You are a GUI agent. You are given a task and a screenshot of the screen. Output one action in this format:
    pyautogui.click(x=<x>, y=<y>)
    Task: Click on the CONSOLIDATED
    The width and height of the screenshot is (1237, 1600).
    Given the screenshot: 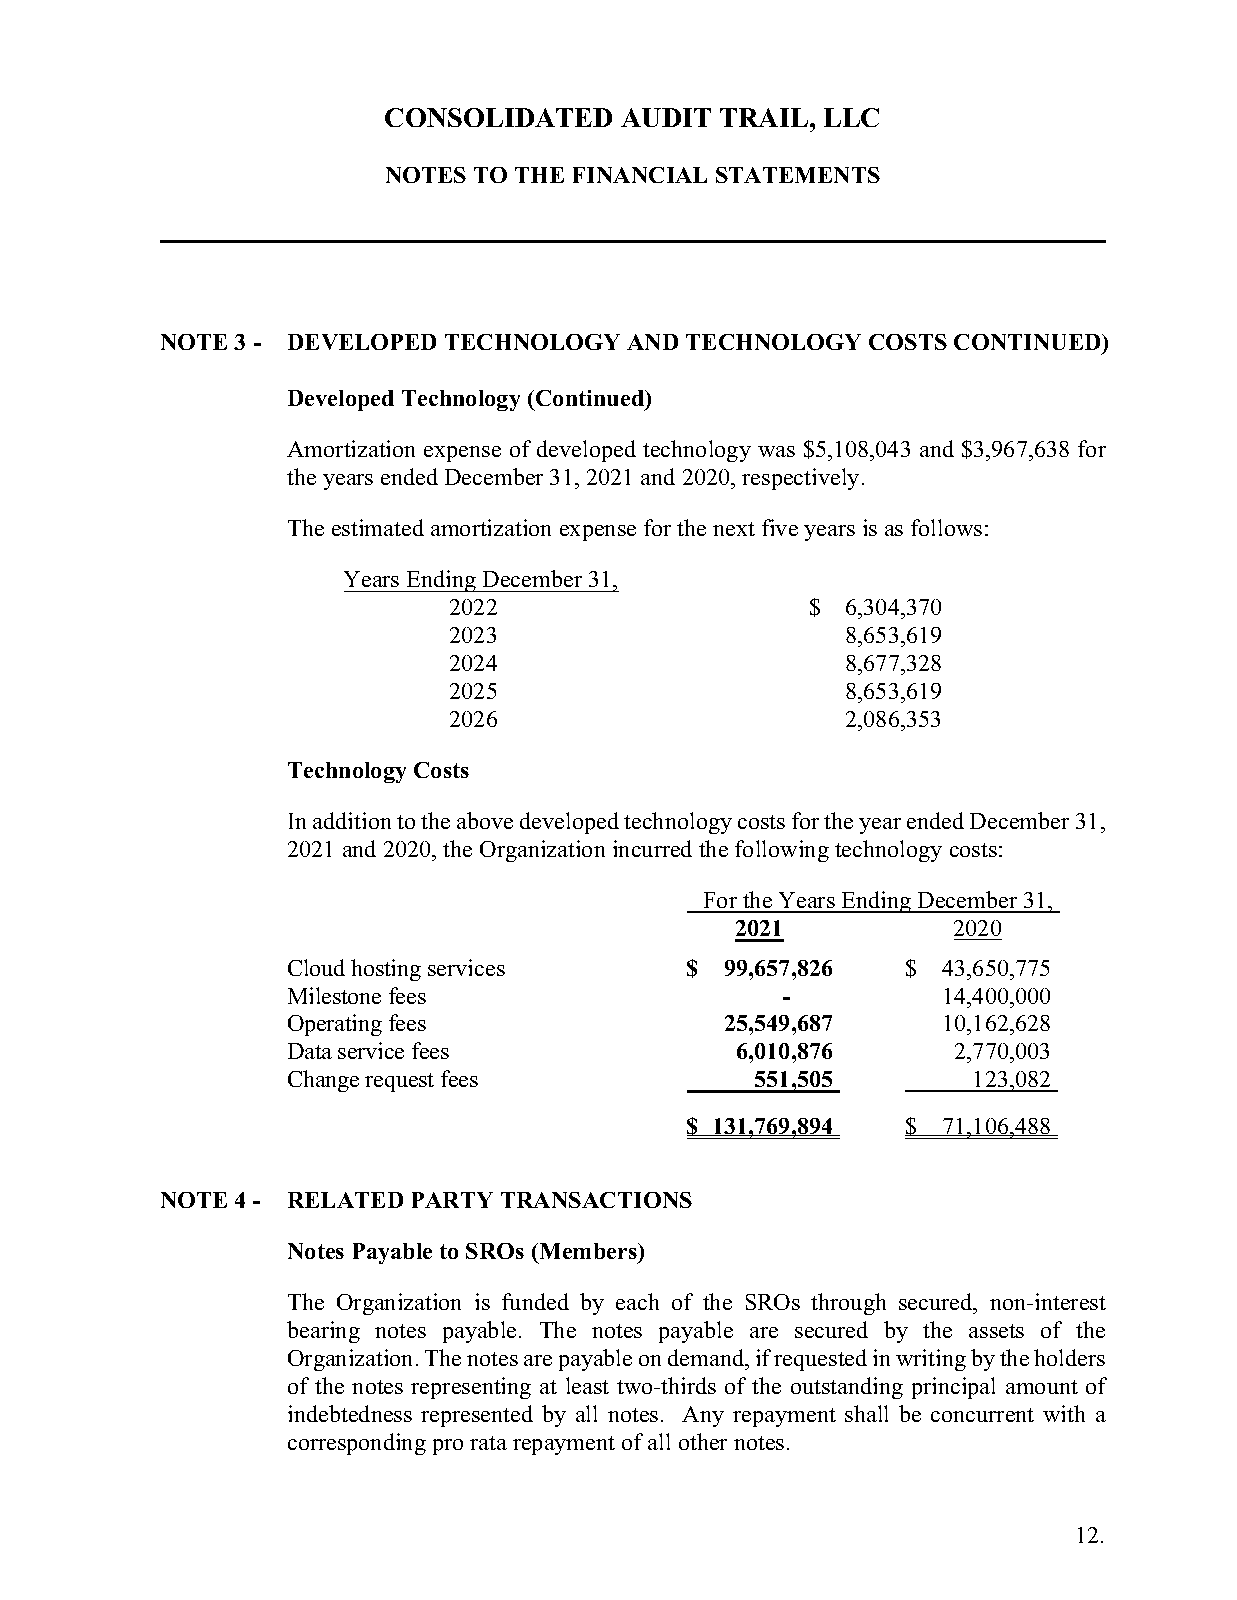 What is the action you would take?
    pyautogui.click(x=498, y=117)
